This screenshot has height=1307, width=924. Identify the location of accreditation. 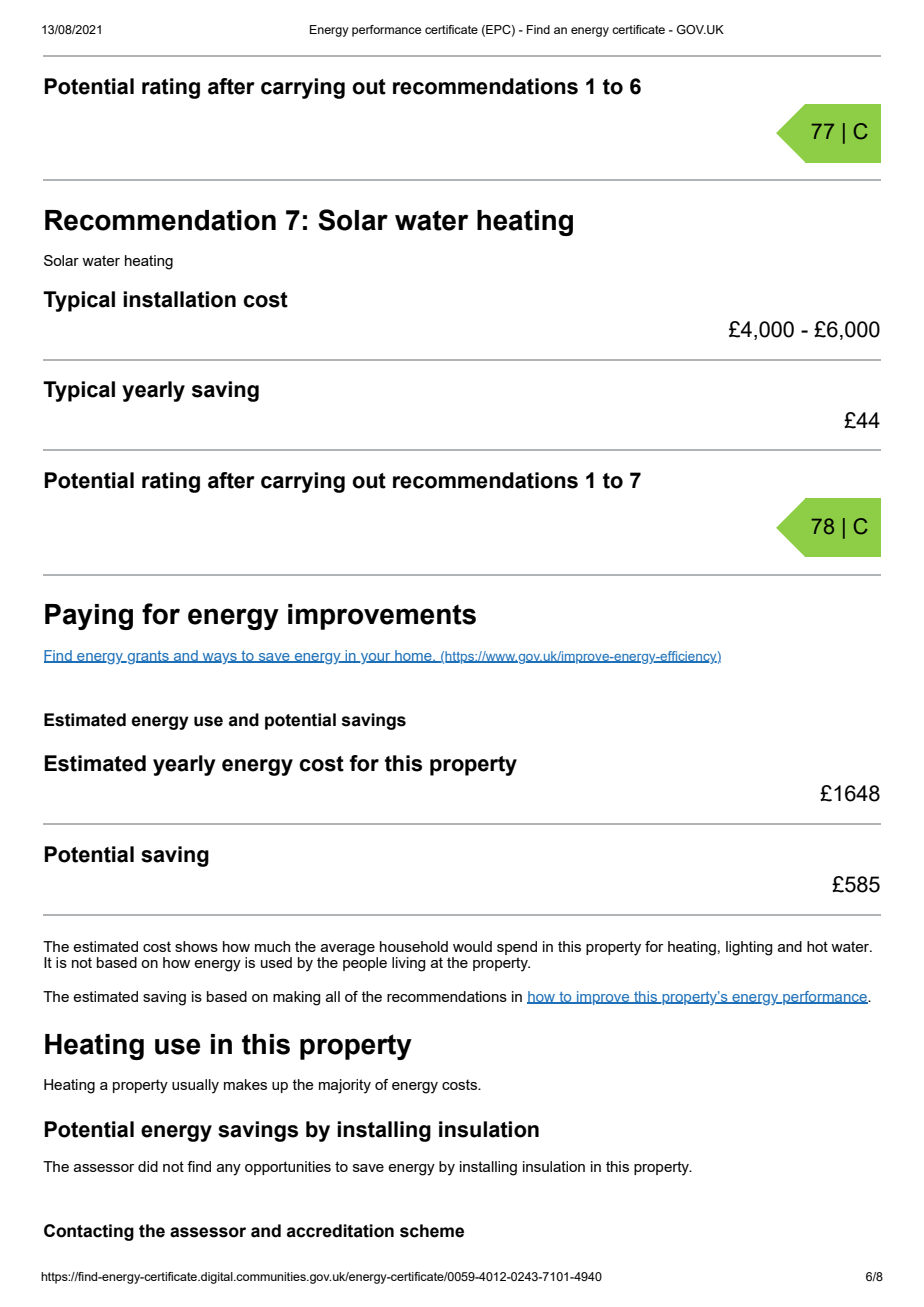
(340, 1231).
